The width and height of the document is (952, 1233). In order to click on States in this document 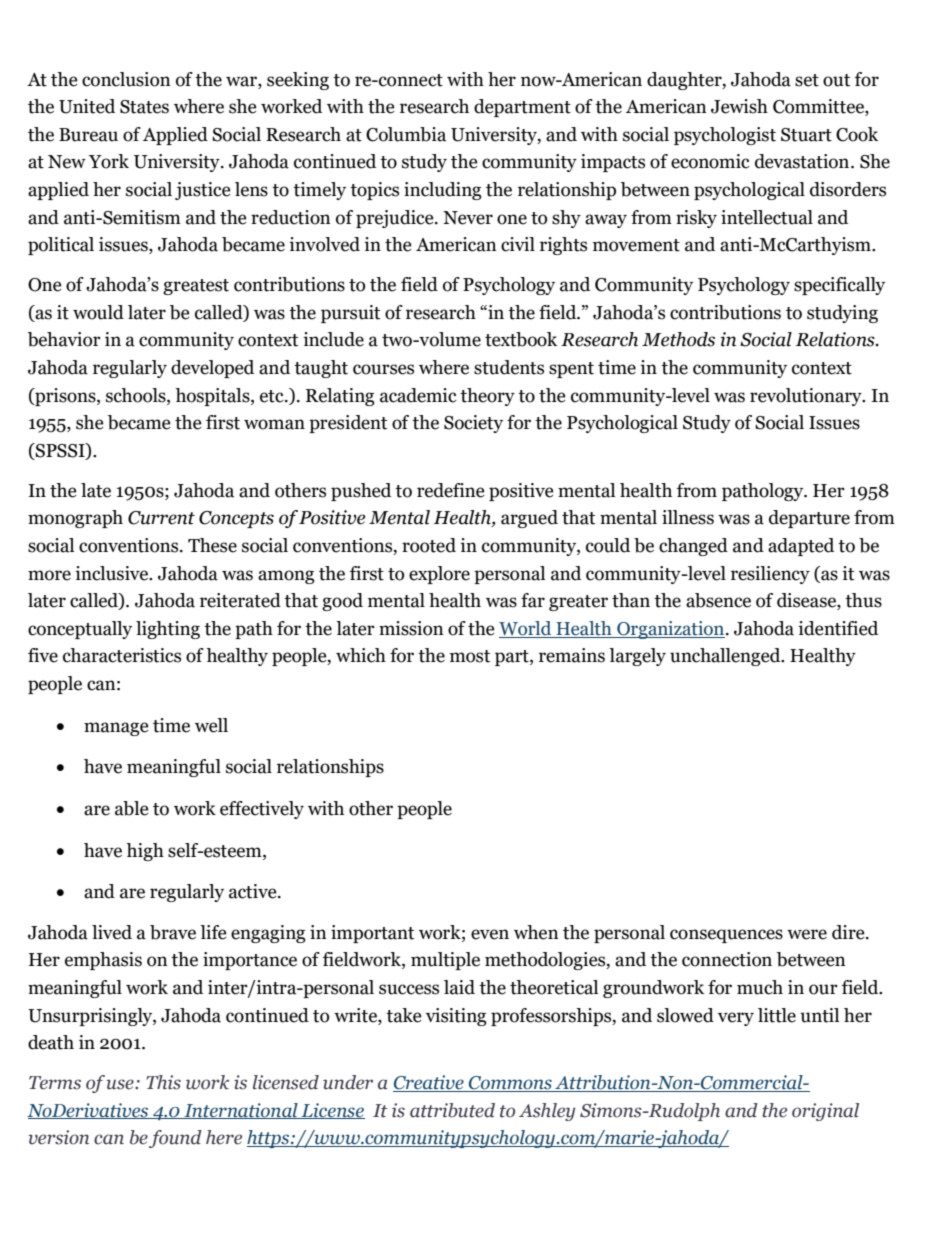, I will do `click(144, 107)`.
